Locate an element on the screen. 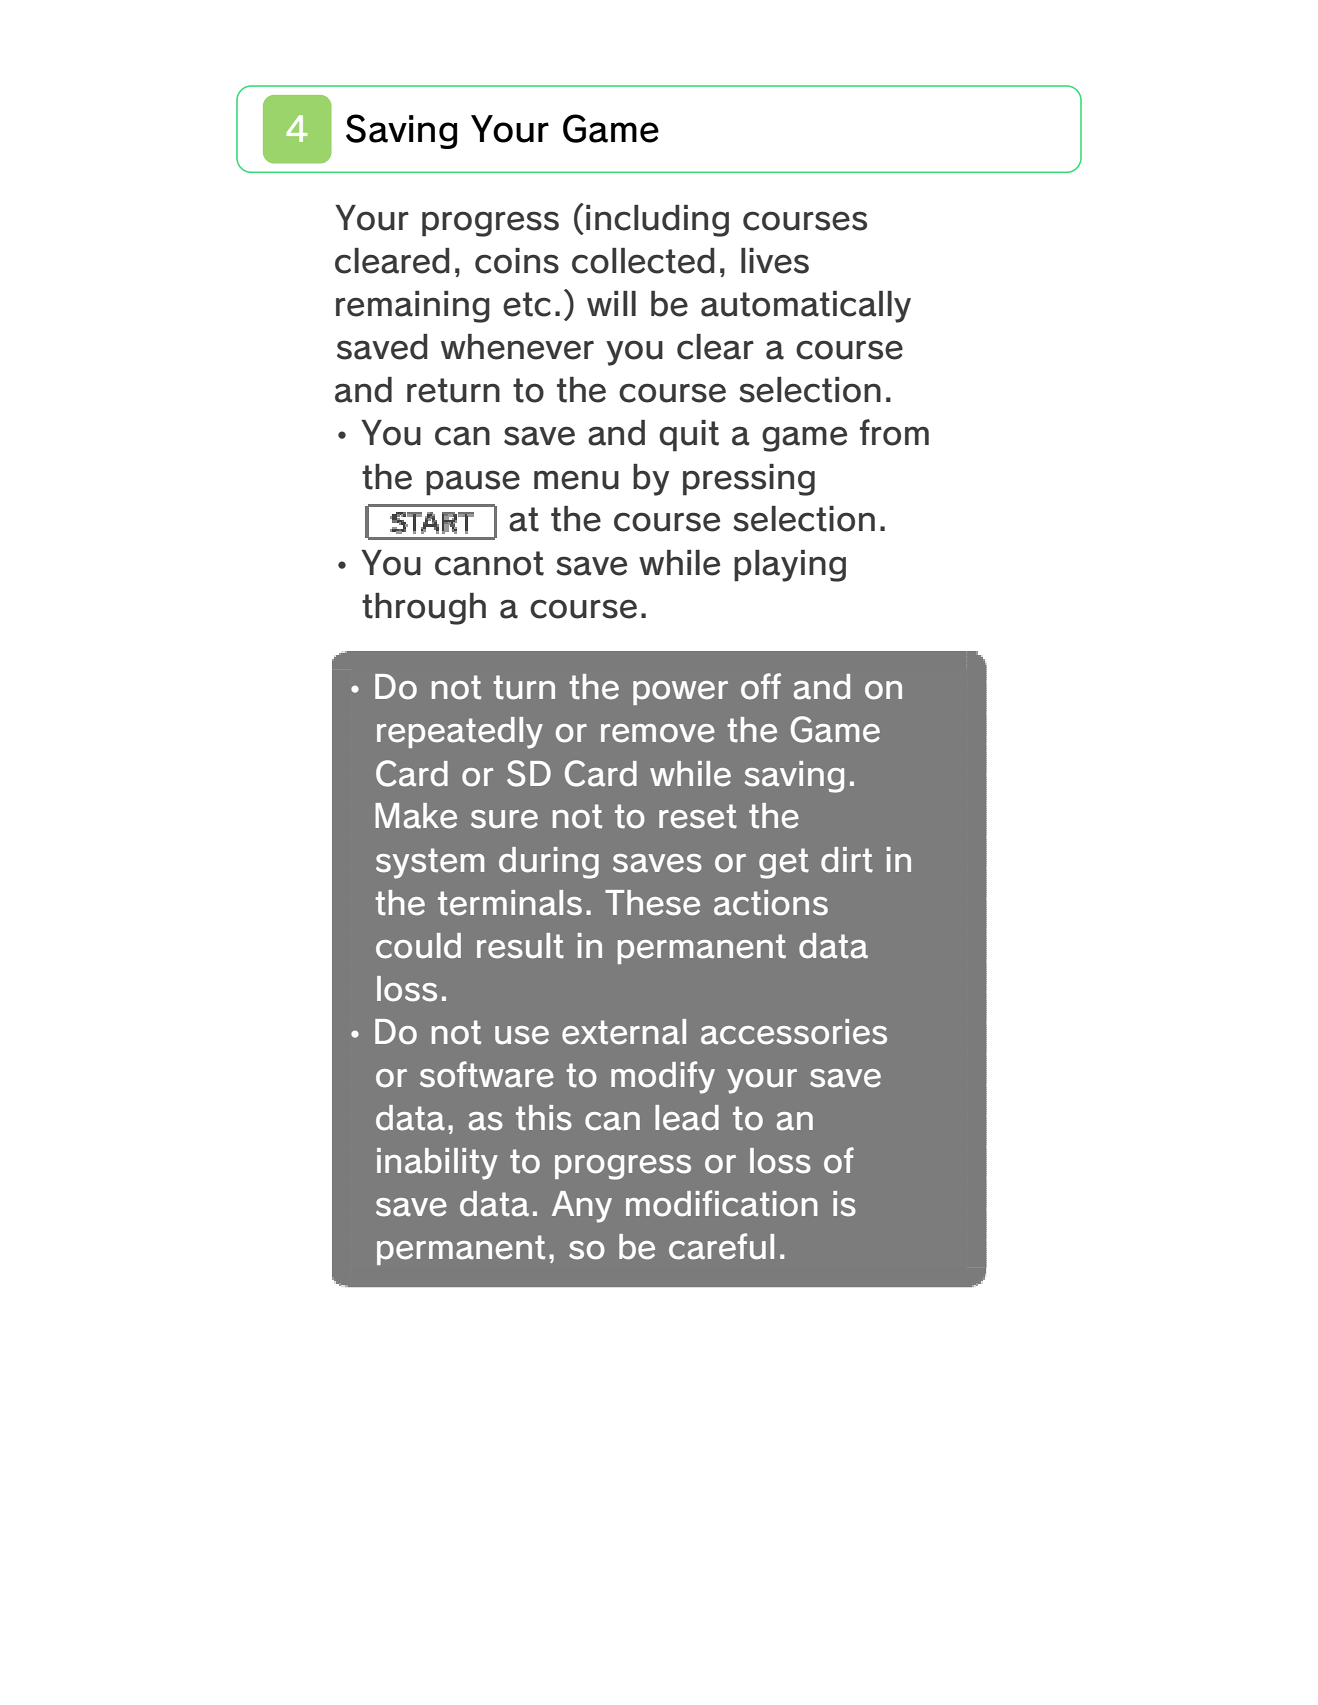 The height and width of the screenshot is (1705, 1318). power is located at coordinates (680, 693).
